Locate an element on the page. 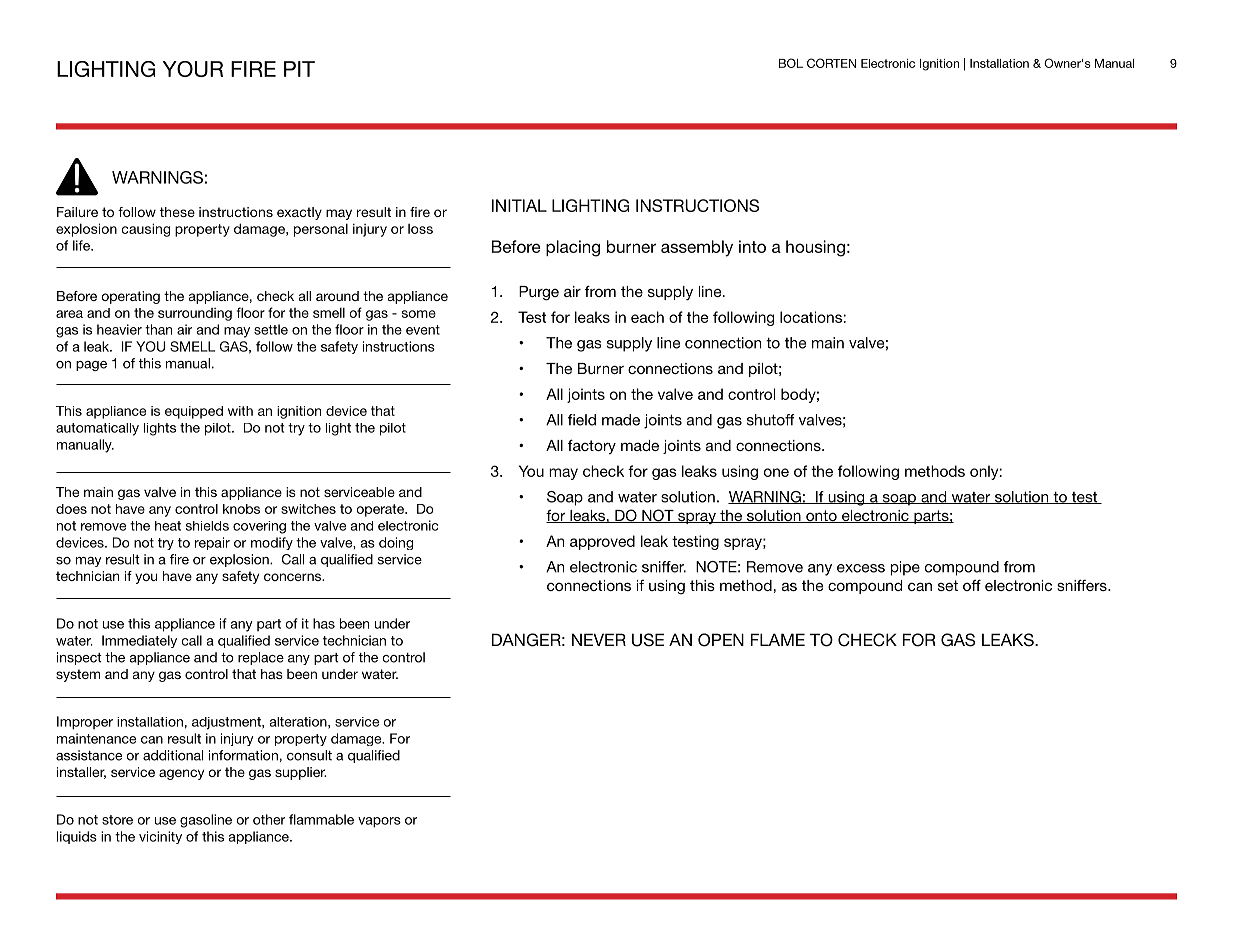 This image has width=1233, height=952. YOUR is located at coordinates (193, 69).
